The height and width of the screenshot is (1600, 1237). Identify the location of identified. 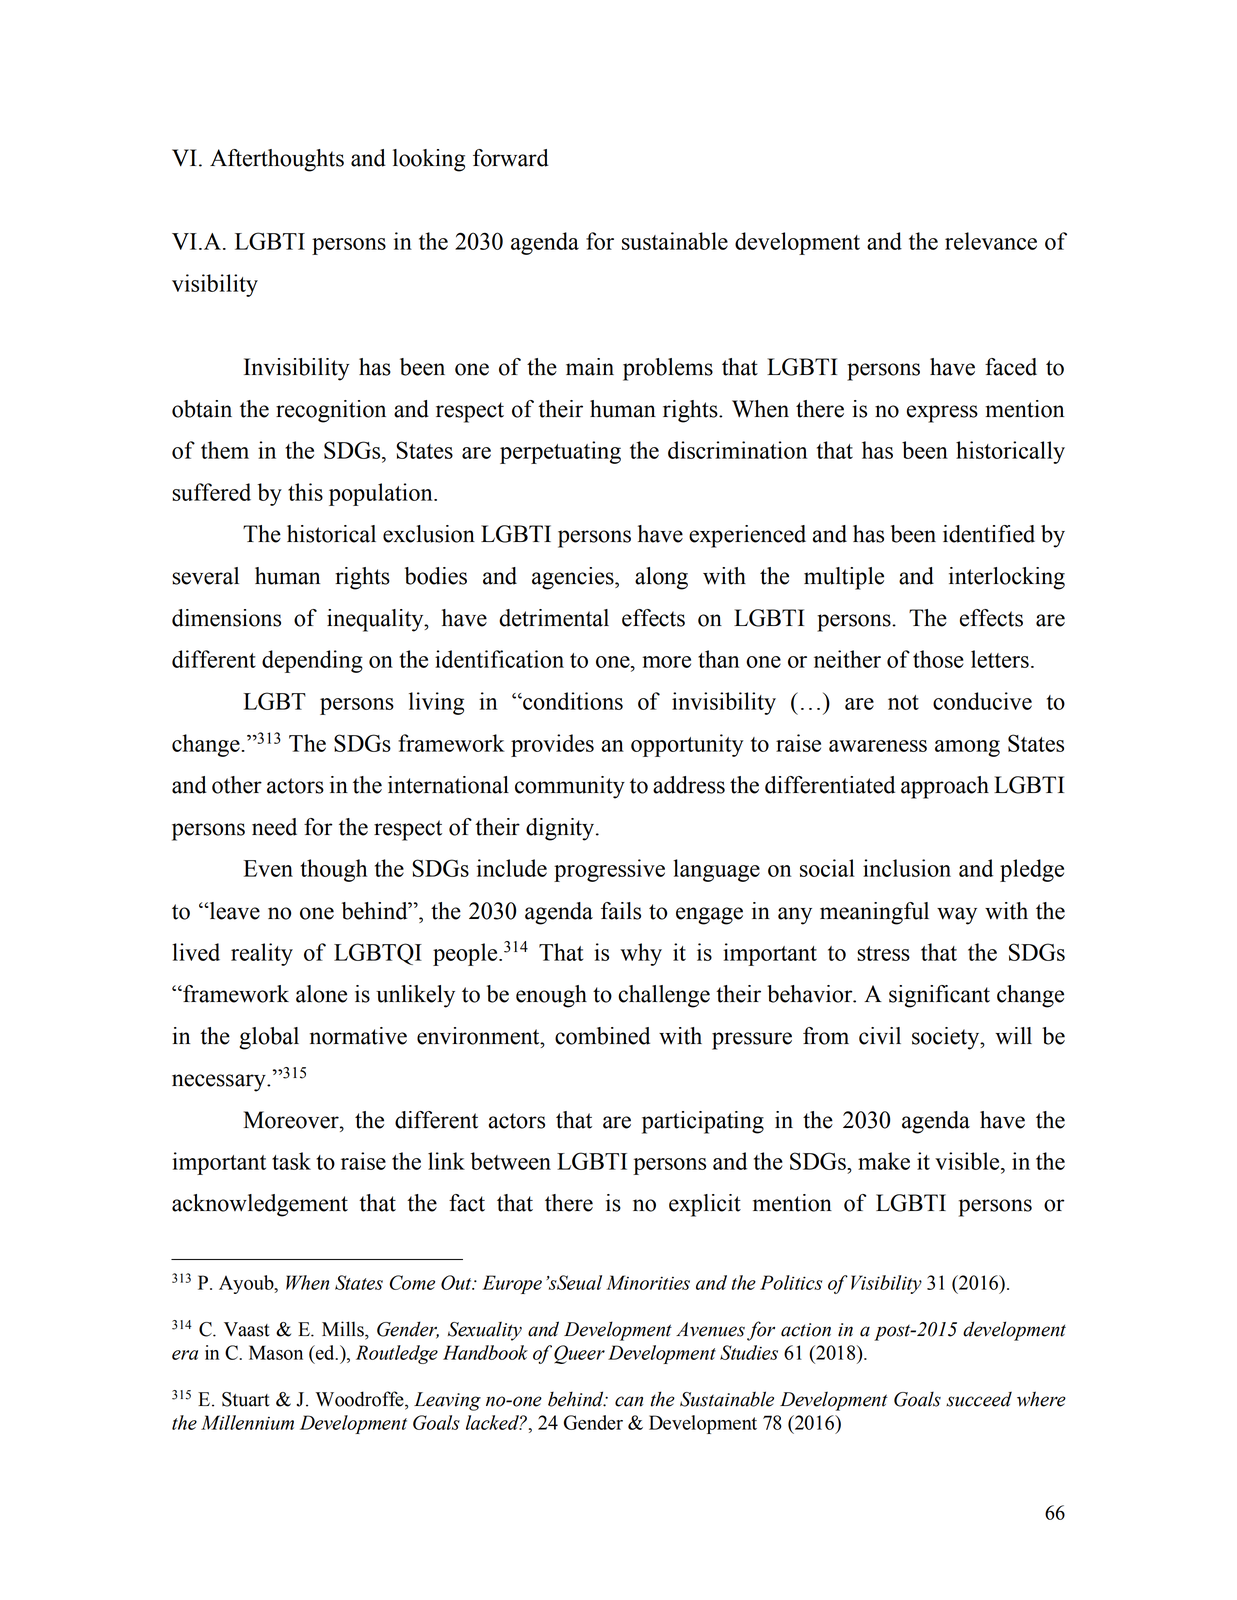
(989, 534).
